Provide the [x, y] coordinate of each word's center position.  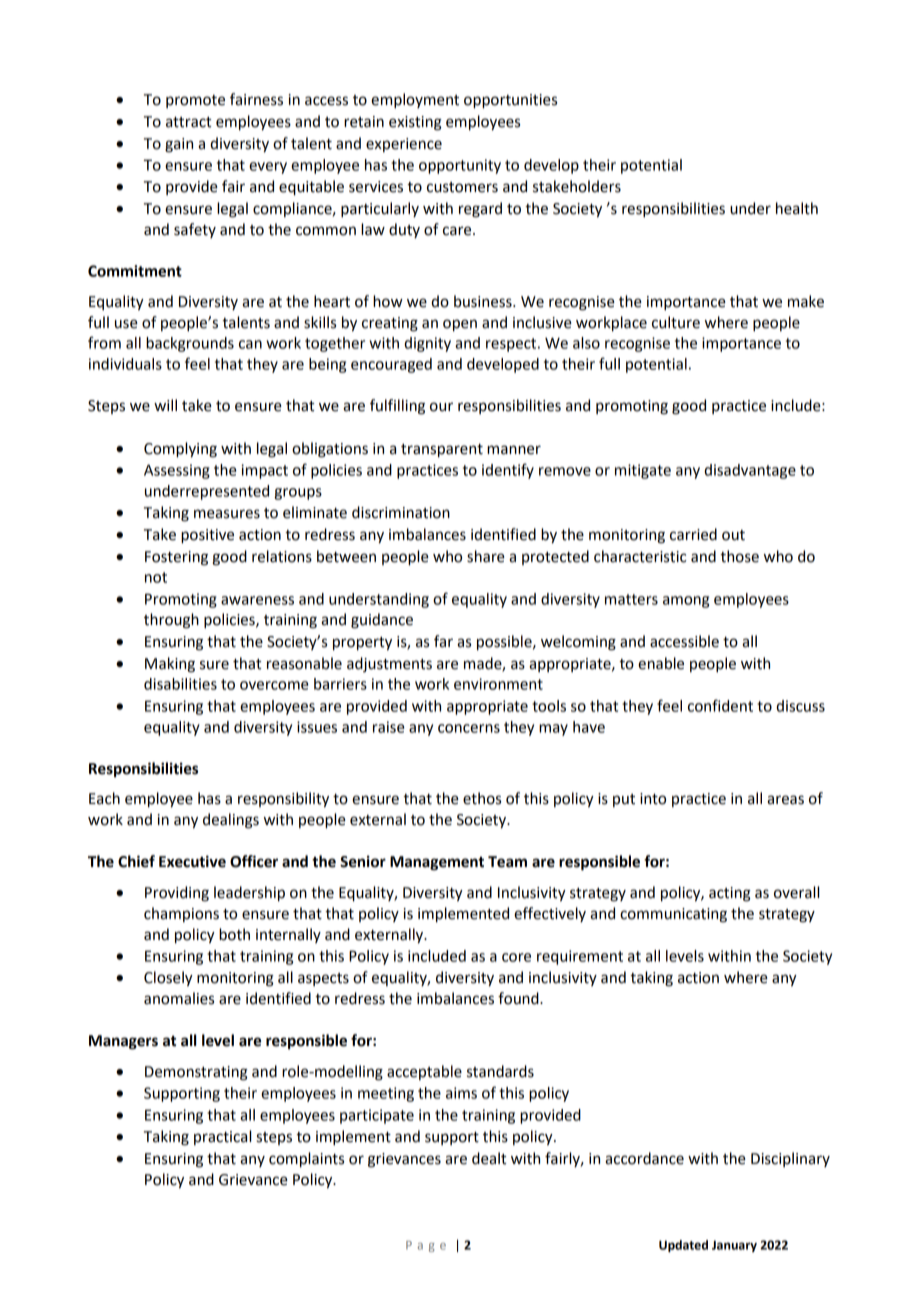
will [165, 405]
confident [720, 705]
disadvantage [750, 471]
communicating [673, 915]
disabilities [180, 684]
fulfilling [397, 407]
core [516, 957]
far [443, 641]
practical [222, 1137]
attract [188, 122]
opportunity [460, 166]
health [797, 208]
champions [181, 914]
